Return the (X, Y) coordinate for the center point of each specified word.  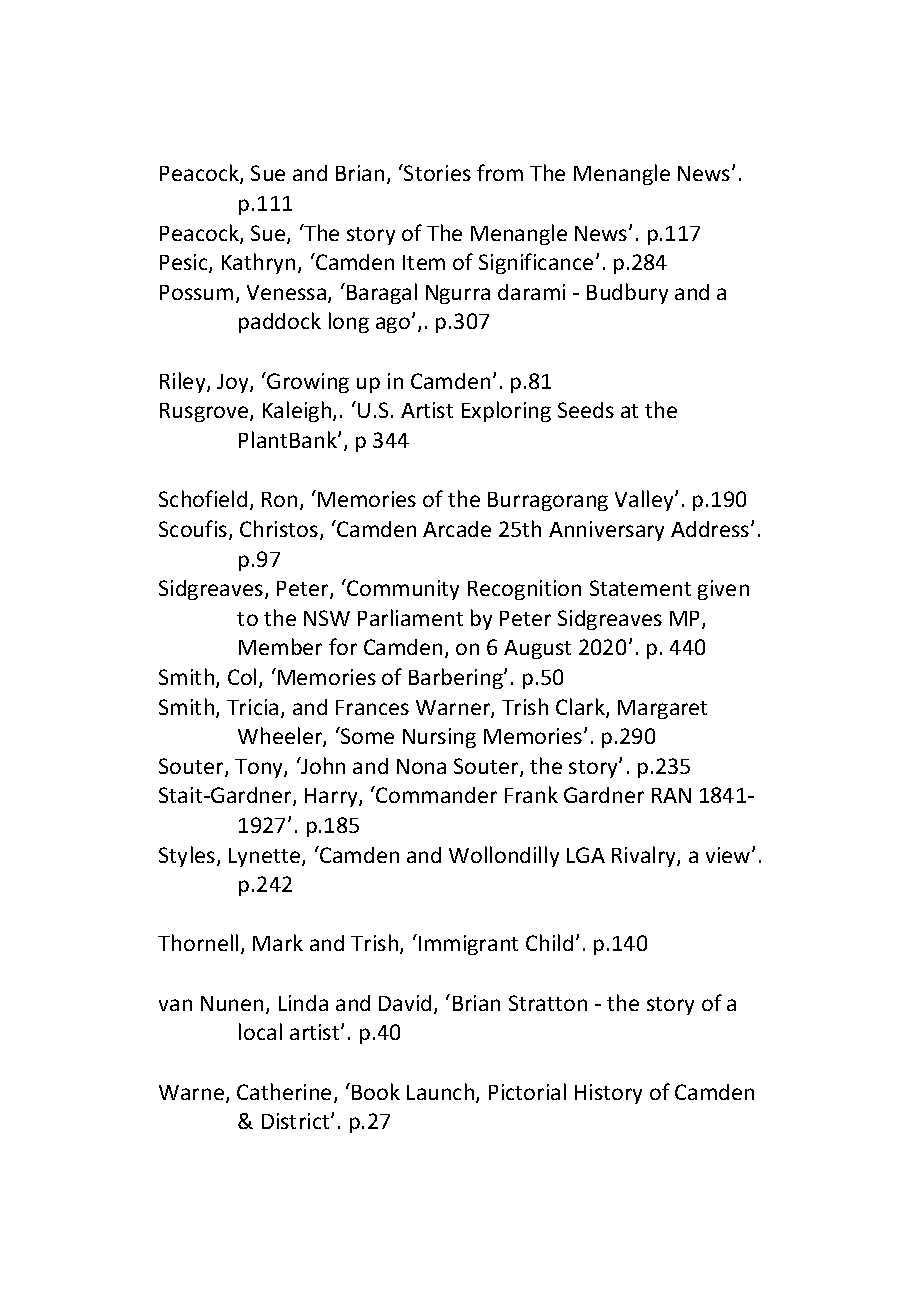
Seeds (586, 410)
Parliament (410, 617)
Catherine (284, 1091)
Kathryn (258, 263)
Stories (436, 172)
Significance (536, 263)
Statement (640, 588)
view (729, 855)
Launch (442, 1093)
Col (242, 676)
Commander (436, 795)
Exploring (506, 411)
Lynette (266, 857)
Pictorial (527, 1091)
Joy (234, 383)
